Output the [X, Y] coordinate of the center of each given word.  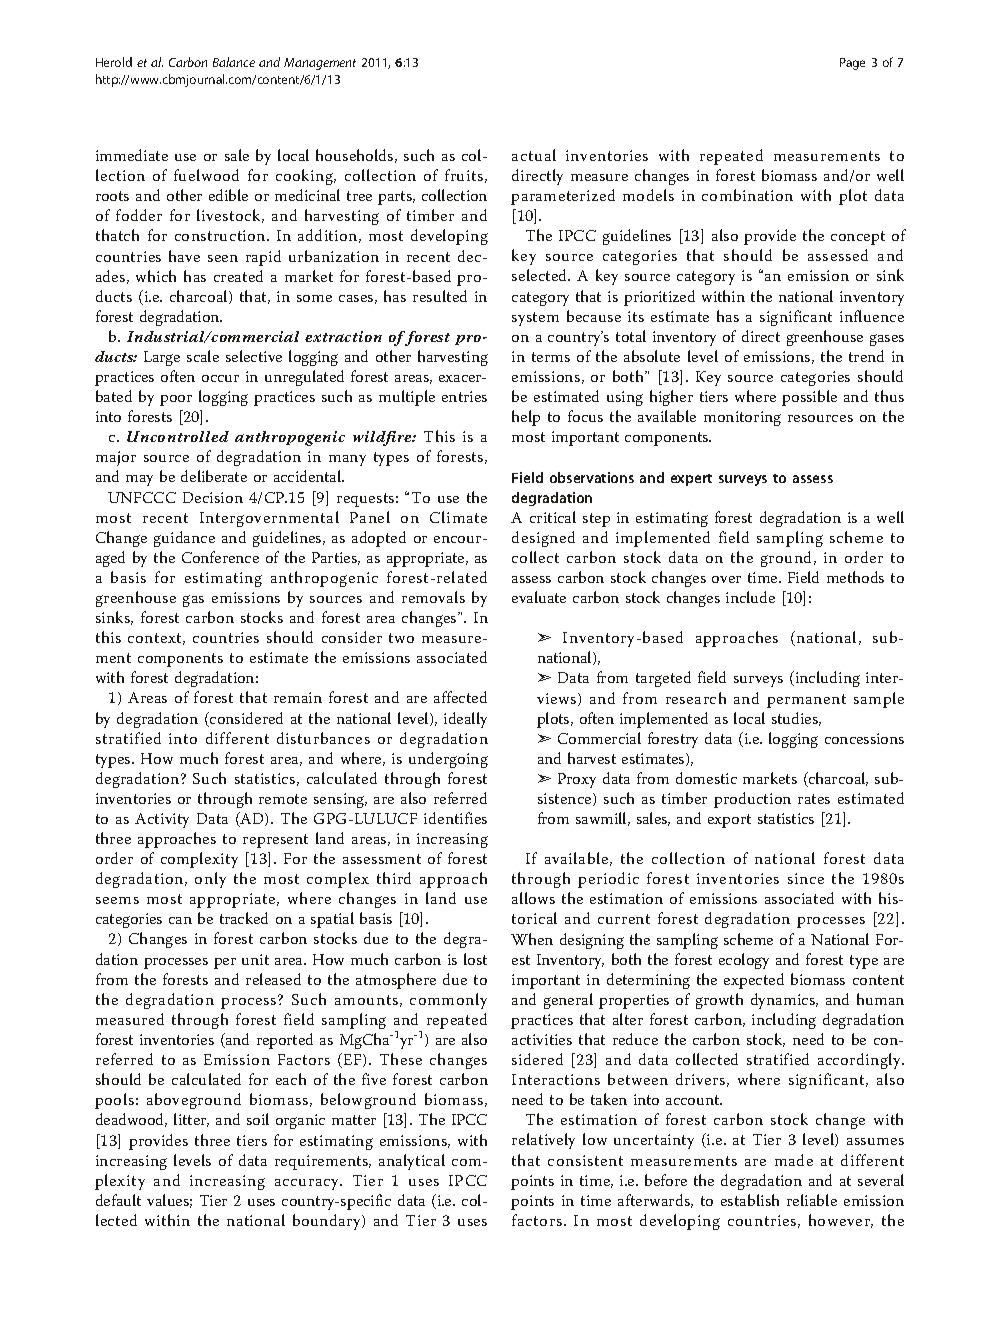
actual [534, 155]
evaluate [539, 597]
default [118, 1200]
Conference [220, 557]
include [750, 597]
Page [852, 64]
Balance [234, 62]
